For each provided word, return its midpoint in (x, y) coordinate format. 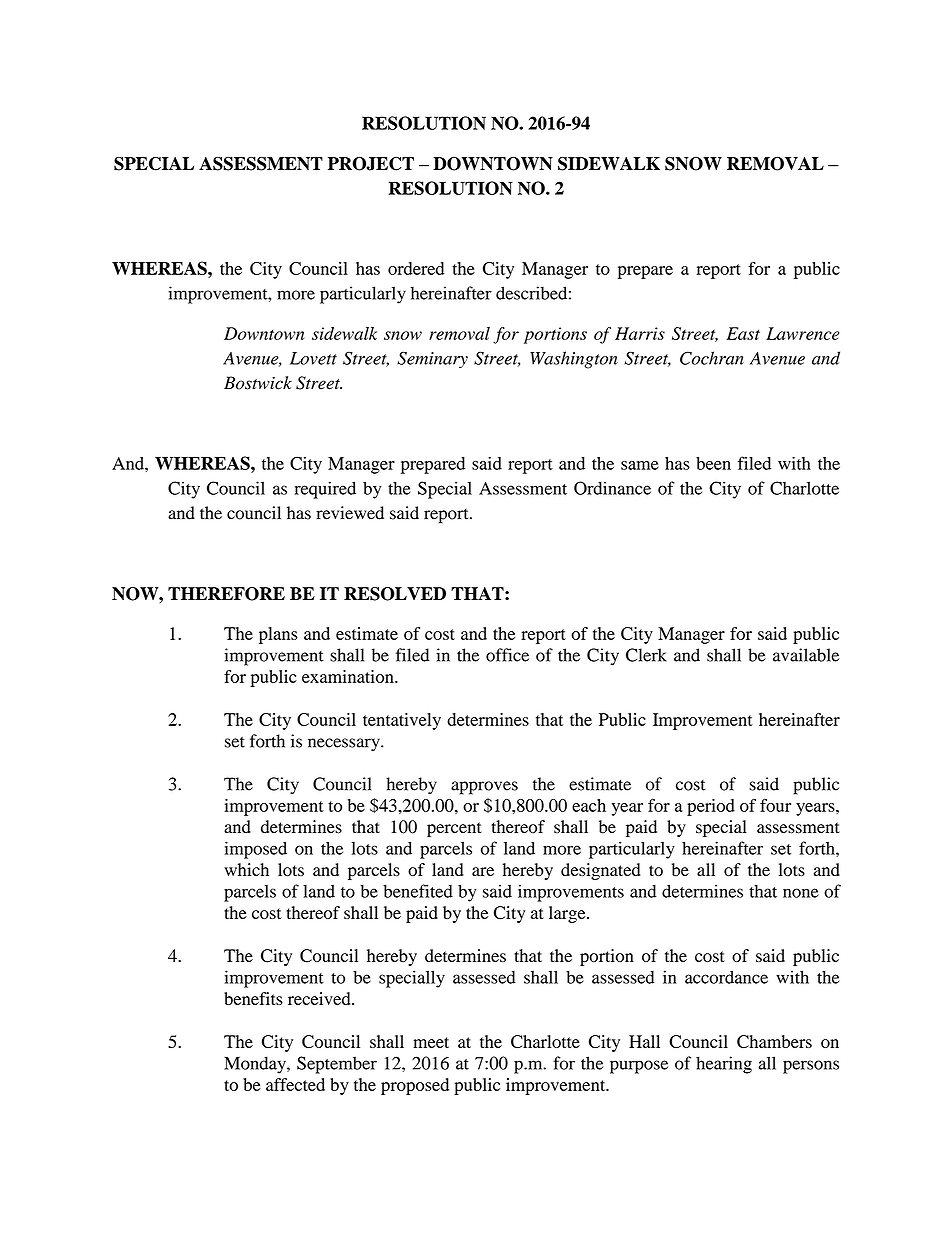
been (713, 463)
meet (431, 1042)
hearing (724, 1065)
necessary (345, 745)
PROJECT (371, 164)
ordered (416, 268)
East (743, 333)
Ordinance (612, 488)
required (325, 490)
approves (484, 788)
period (711, 807)
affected (295, 1084)
